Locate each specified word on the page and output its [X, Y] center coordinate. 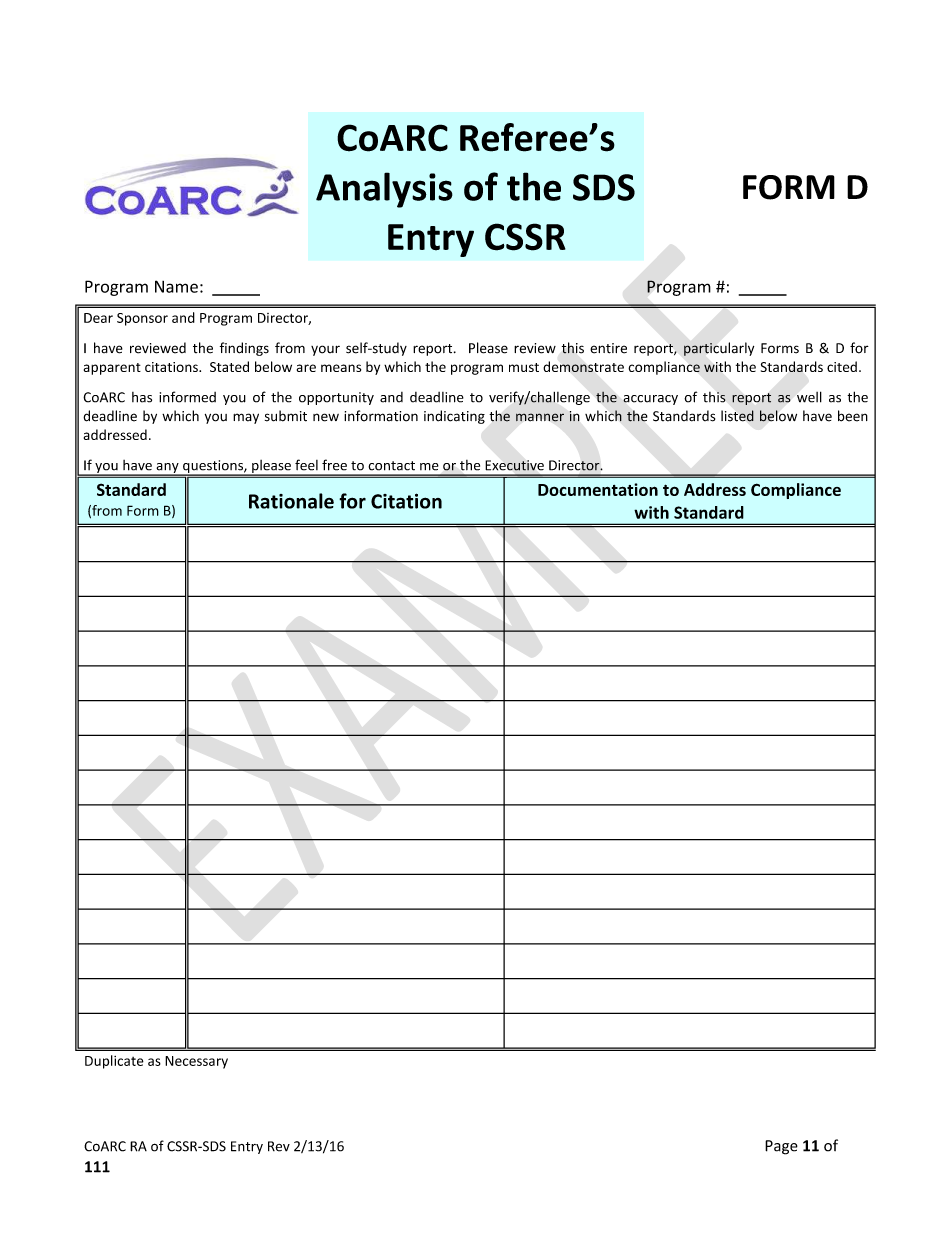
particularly [719, 349]
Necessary [196, 1062]
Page [781, 1147]
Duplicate [114, 1062]
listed [737, 416]
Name [176, 286]
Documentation [598, 489]
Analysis [384, 190]
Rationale [291, 501]
